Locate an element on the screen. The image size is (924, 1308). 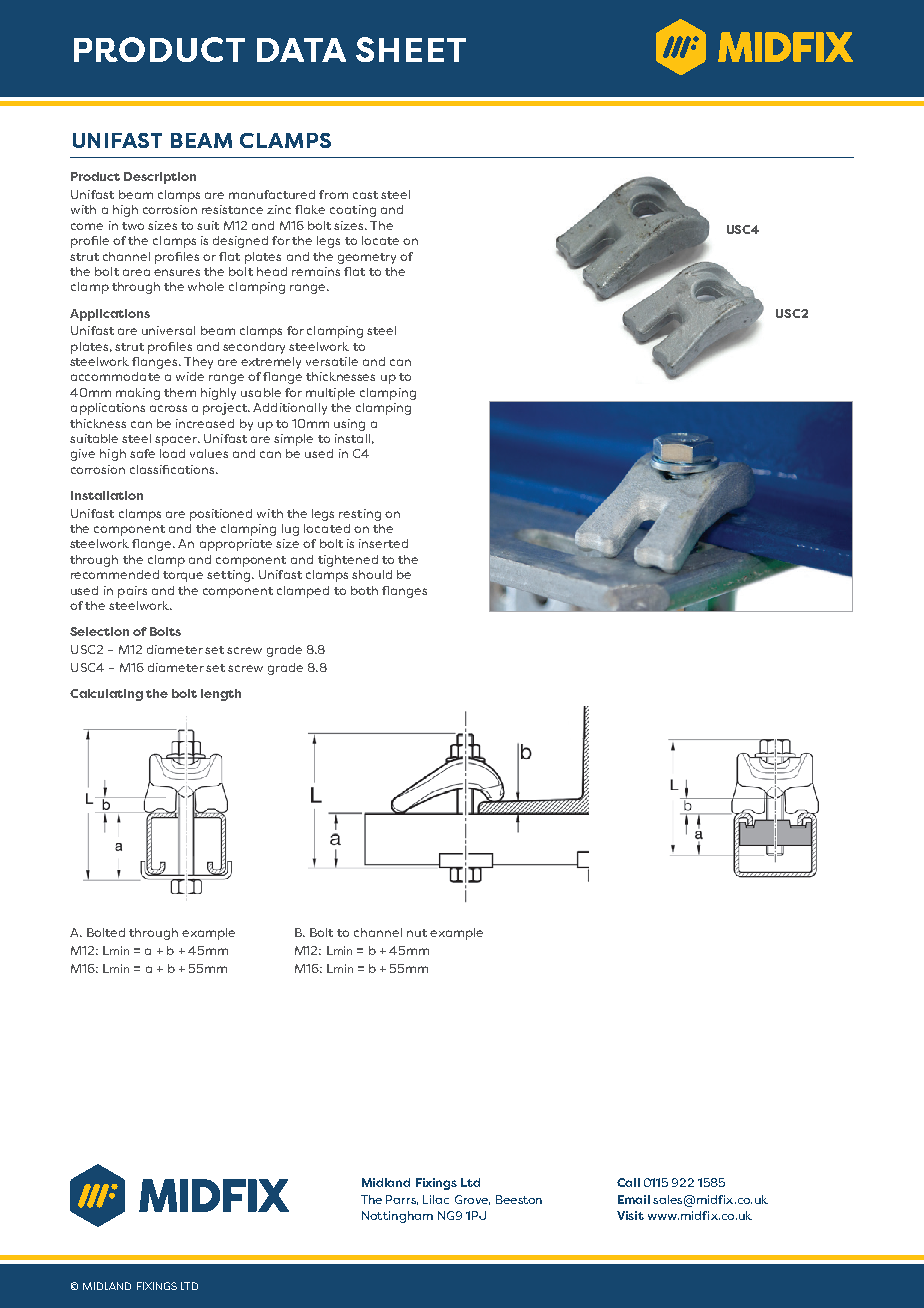
nut is located at coordinates (417, 933).
